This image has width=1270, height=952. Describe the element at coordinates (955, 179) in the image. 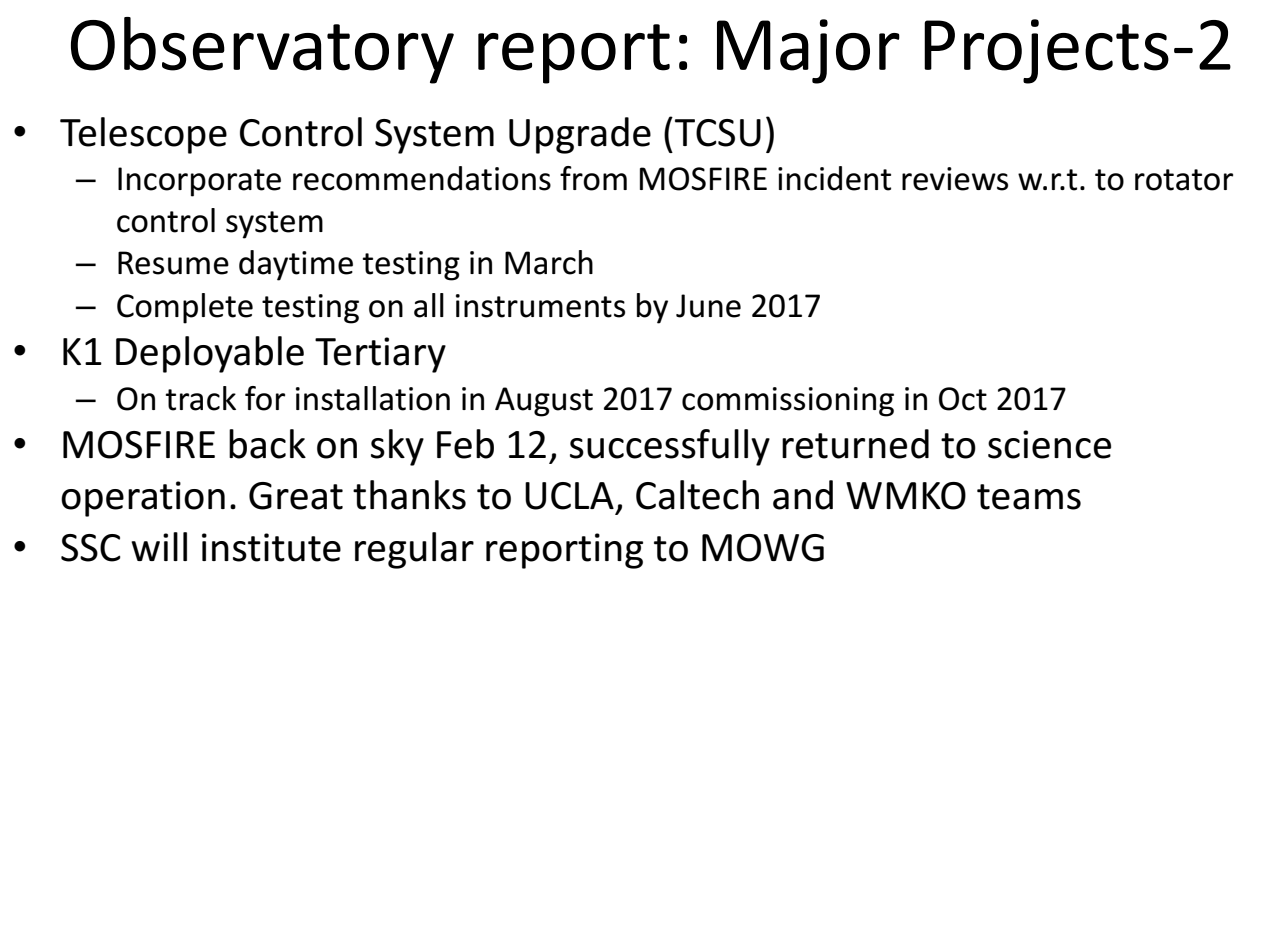

I see `reviews` at that location.
